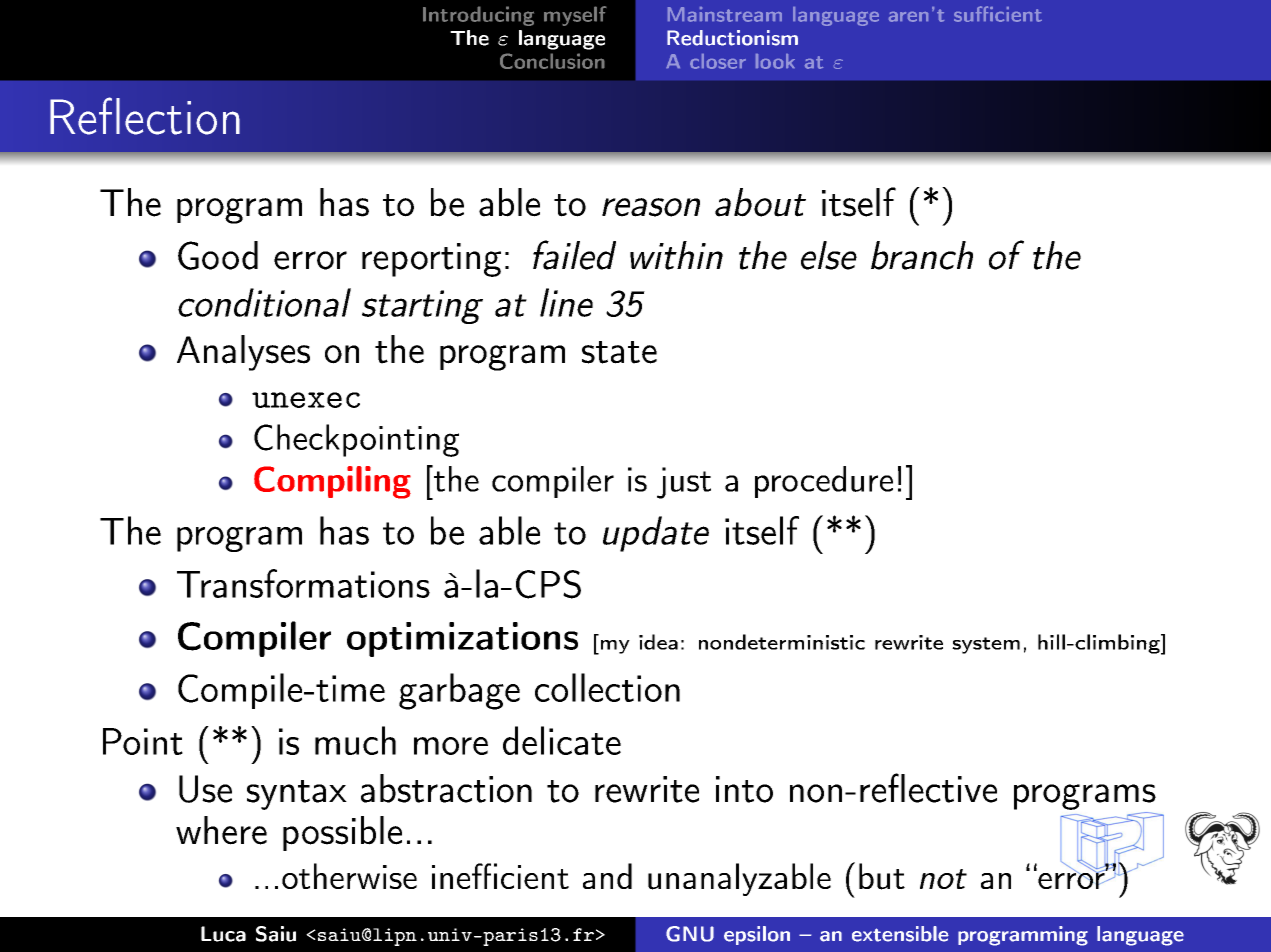 This page has height=952, width=1271. Describe the element at coordinates (552, 61) in the page. I see `Conclusion` at that location.
